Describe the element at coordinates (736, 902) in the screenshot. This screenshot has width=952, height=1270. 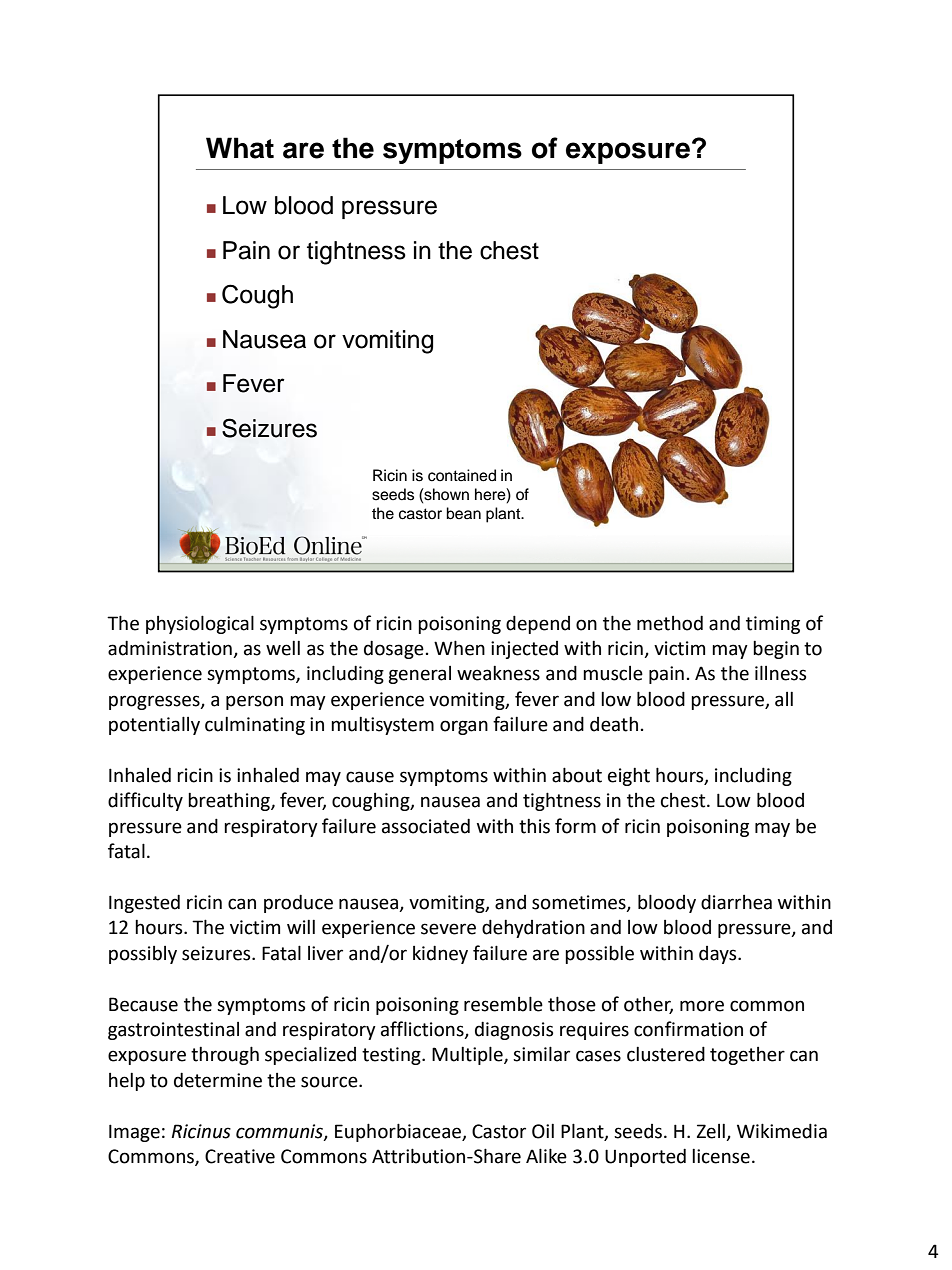
I see `diarrhea` at that location.
